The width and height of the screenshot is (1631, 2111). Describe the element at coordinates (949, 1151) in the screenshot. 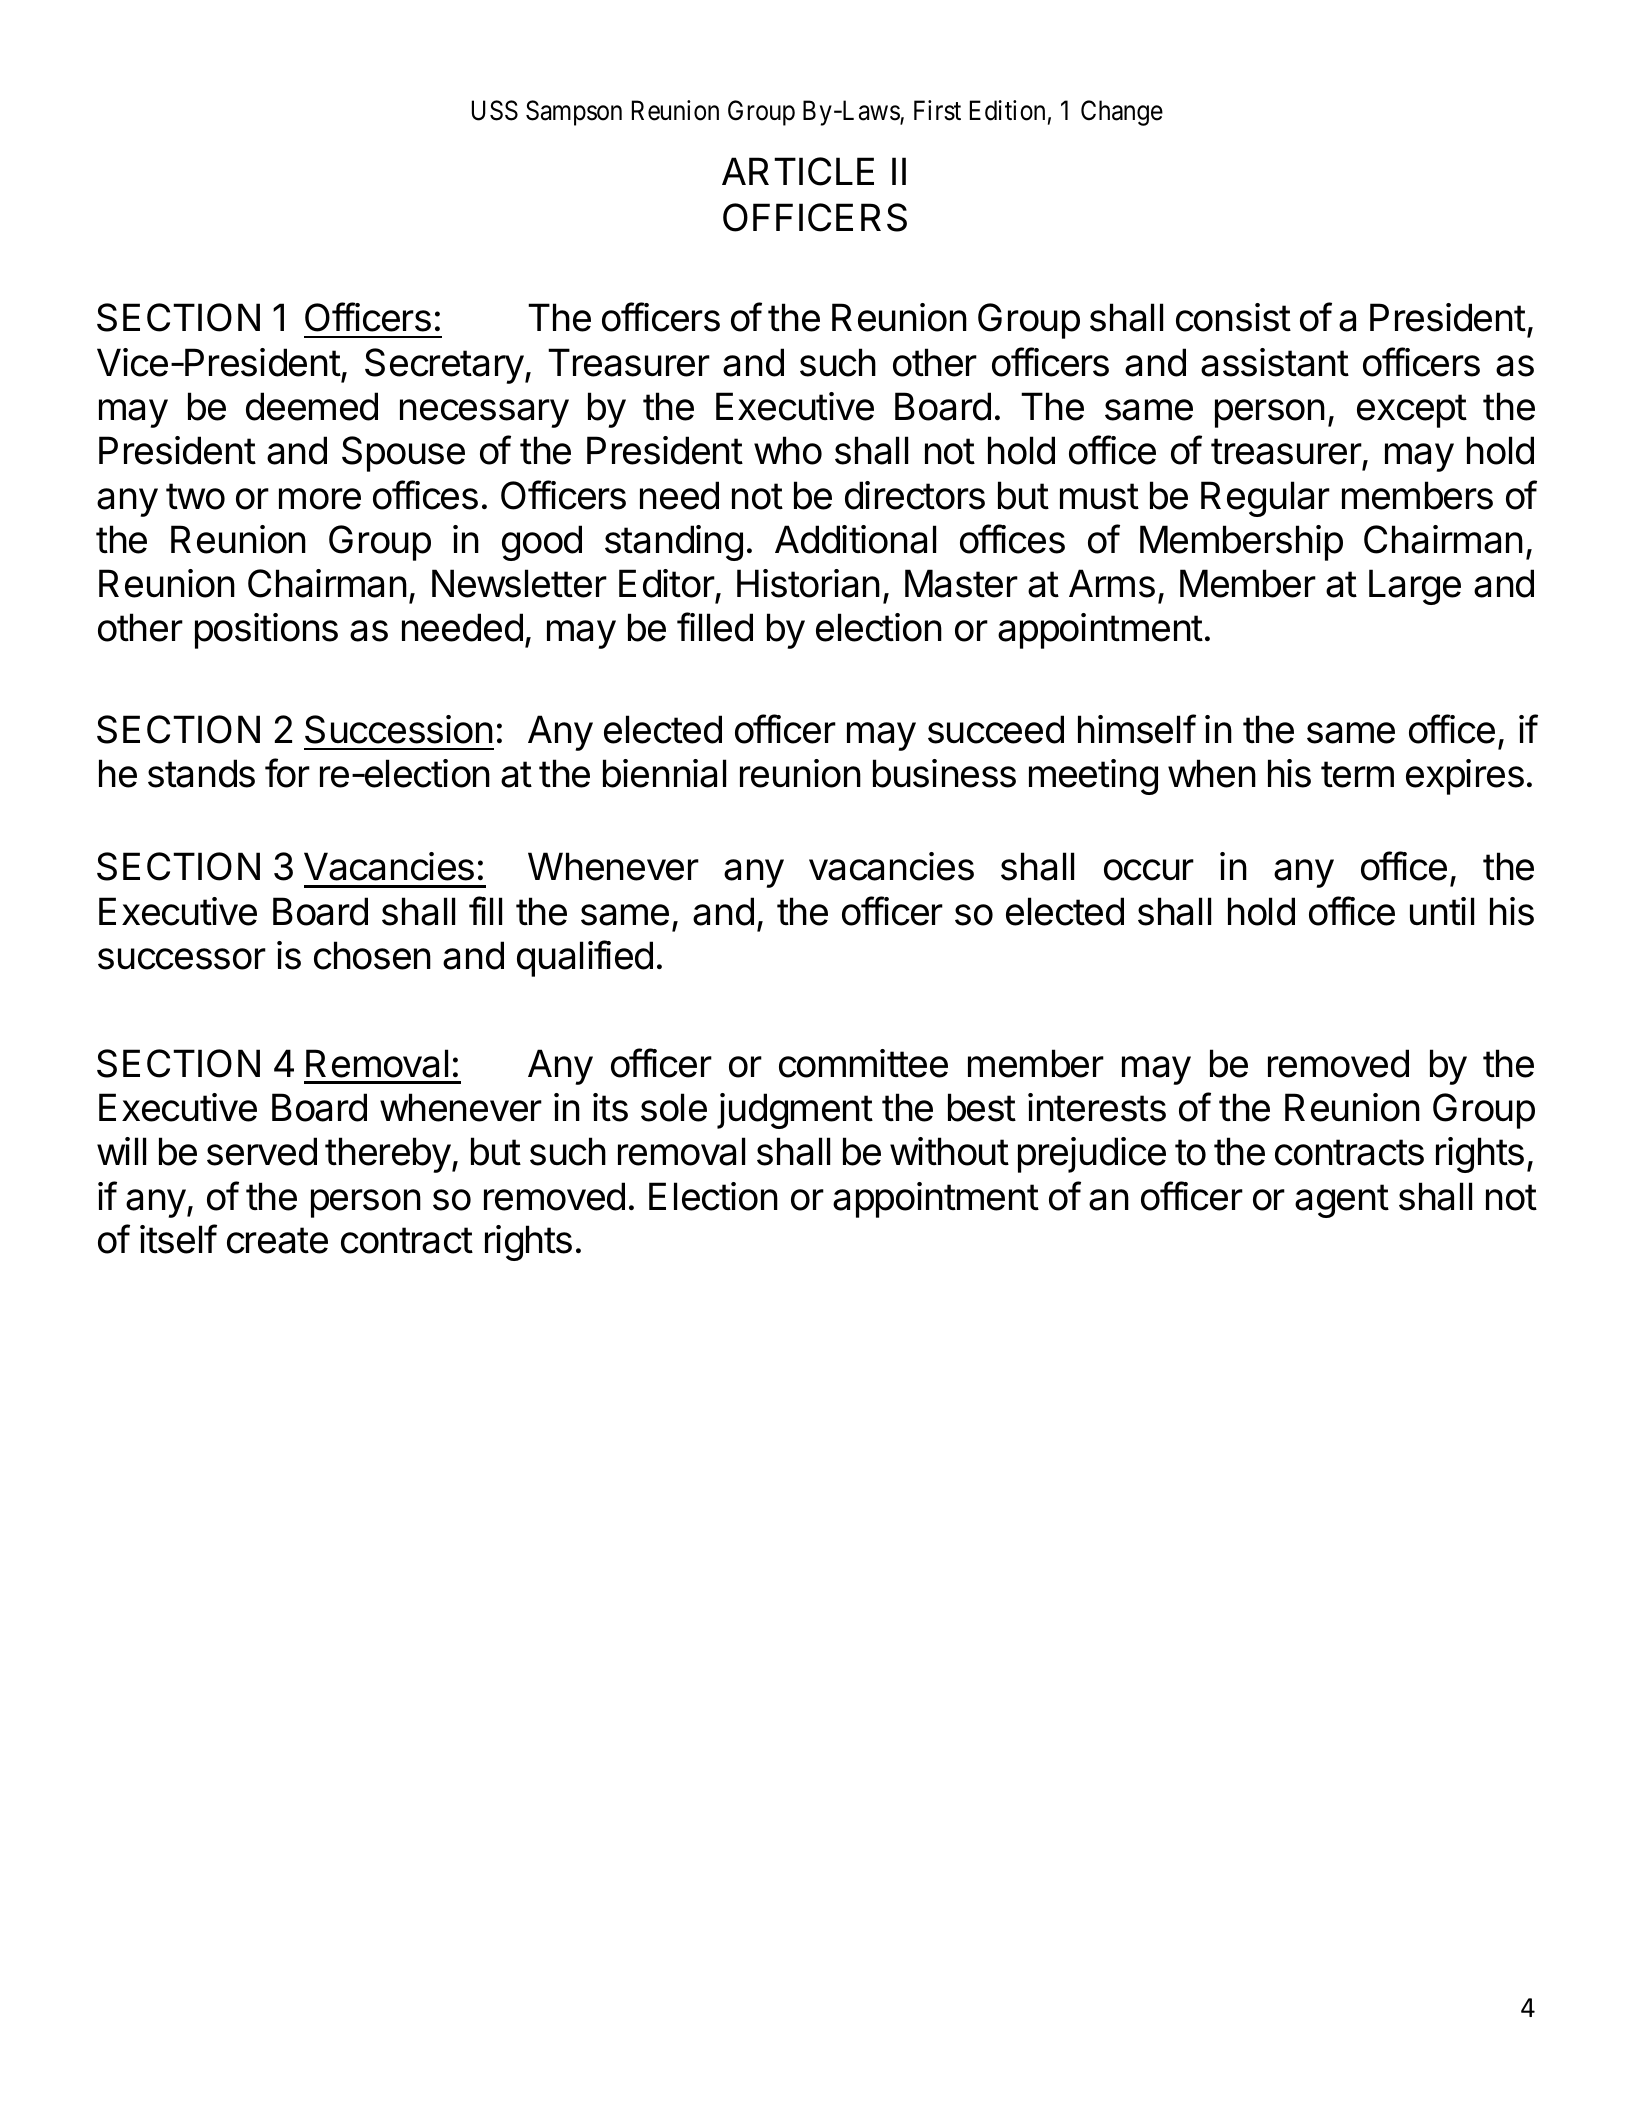

I see `without` at that location.
